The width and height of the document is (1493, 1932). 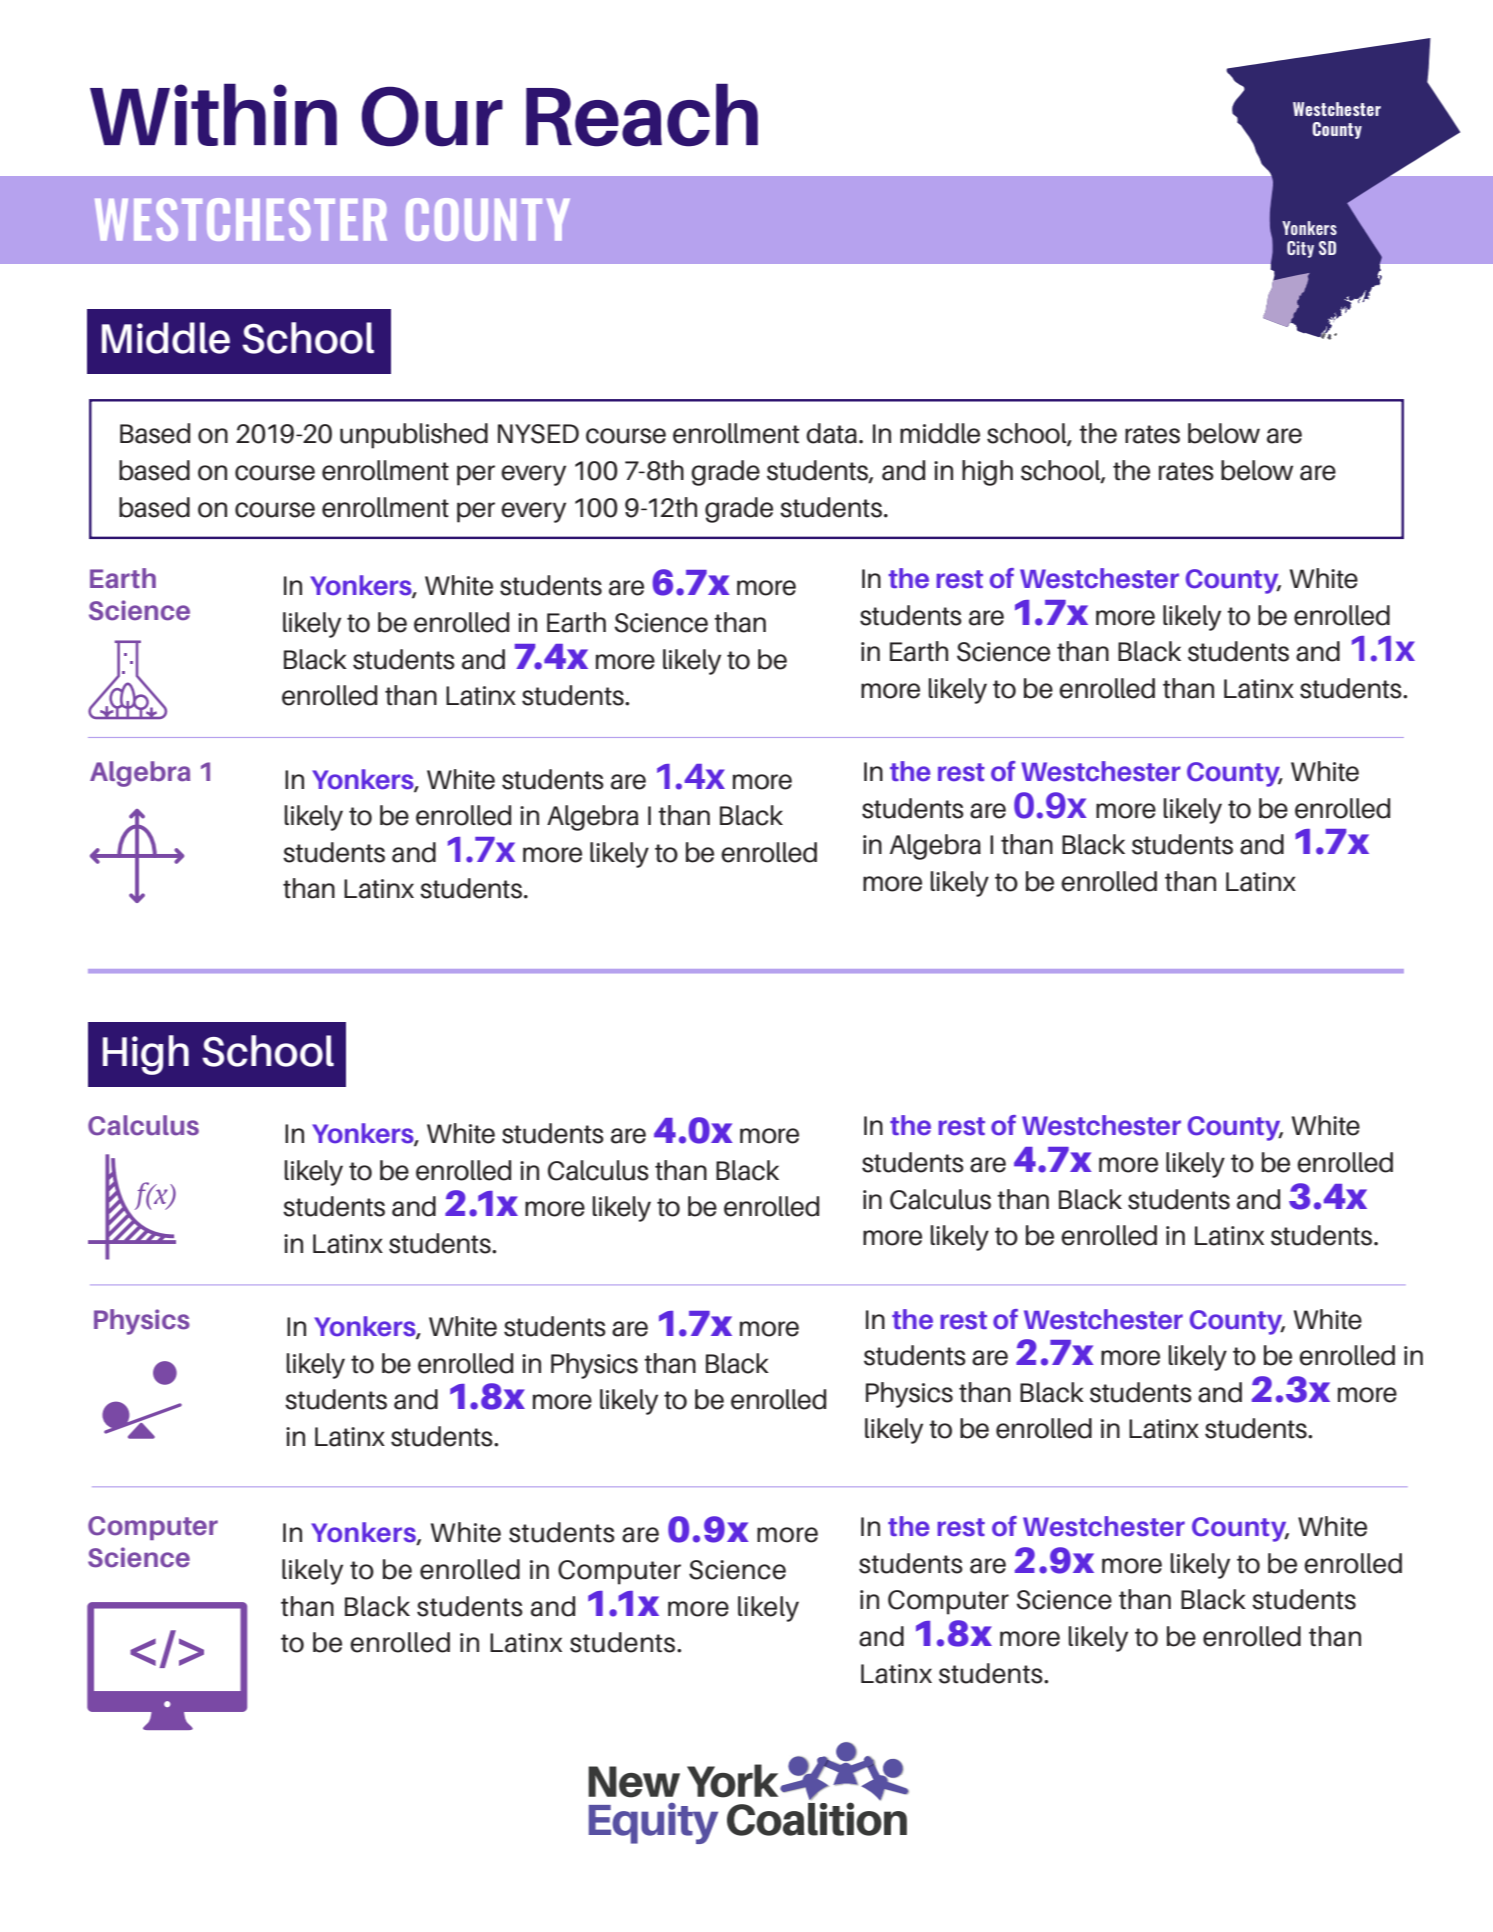 What do you see at coordinates (642, 115) in the document?
I see `Reach` at bounding box center [642, 115].
